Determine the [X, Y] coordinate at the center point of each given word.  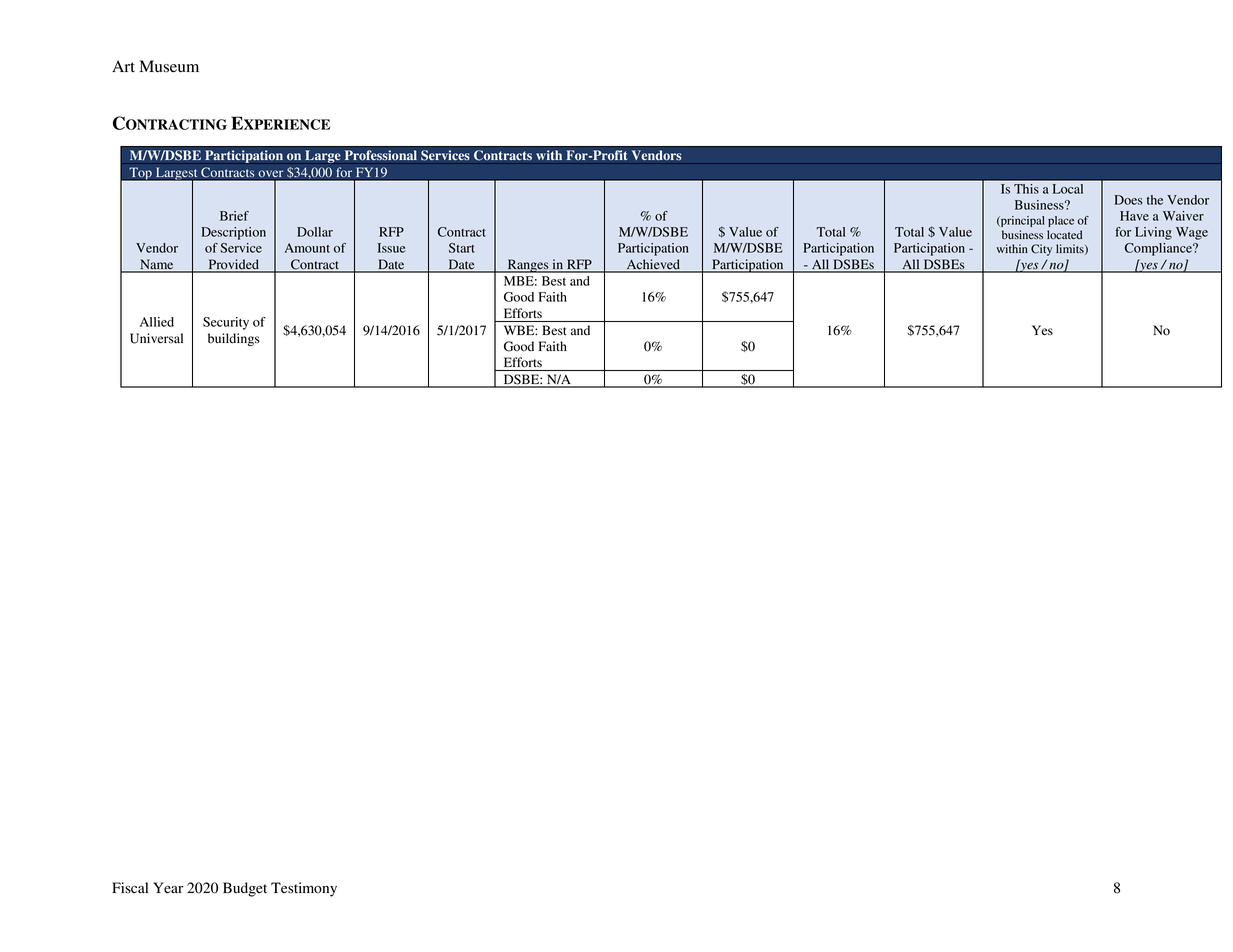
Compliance [1159, 249]
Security [226, 323]
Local [1068, 189]
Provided [233, 265]
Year [168, 888]
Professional [380, 155]
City [1041, 250]
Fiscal [130, 887]
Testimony [304, 889]
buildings [234, 339]
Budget [245, 889]
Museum [169, 66]
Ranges [528, 266]
